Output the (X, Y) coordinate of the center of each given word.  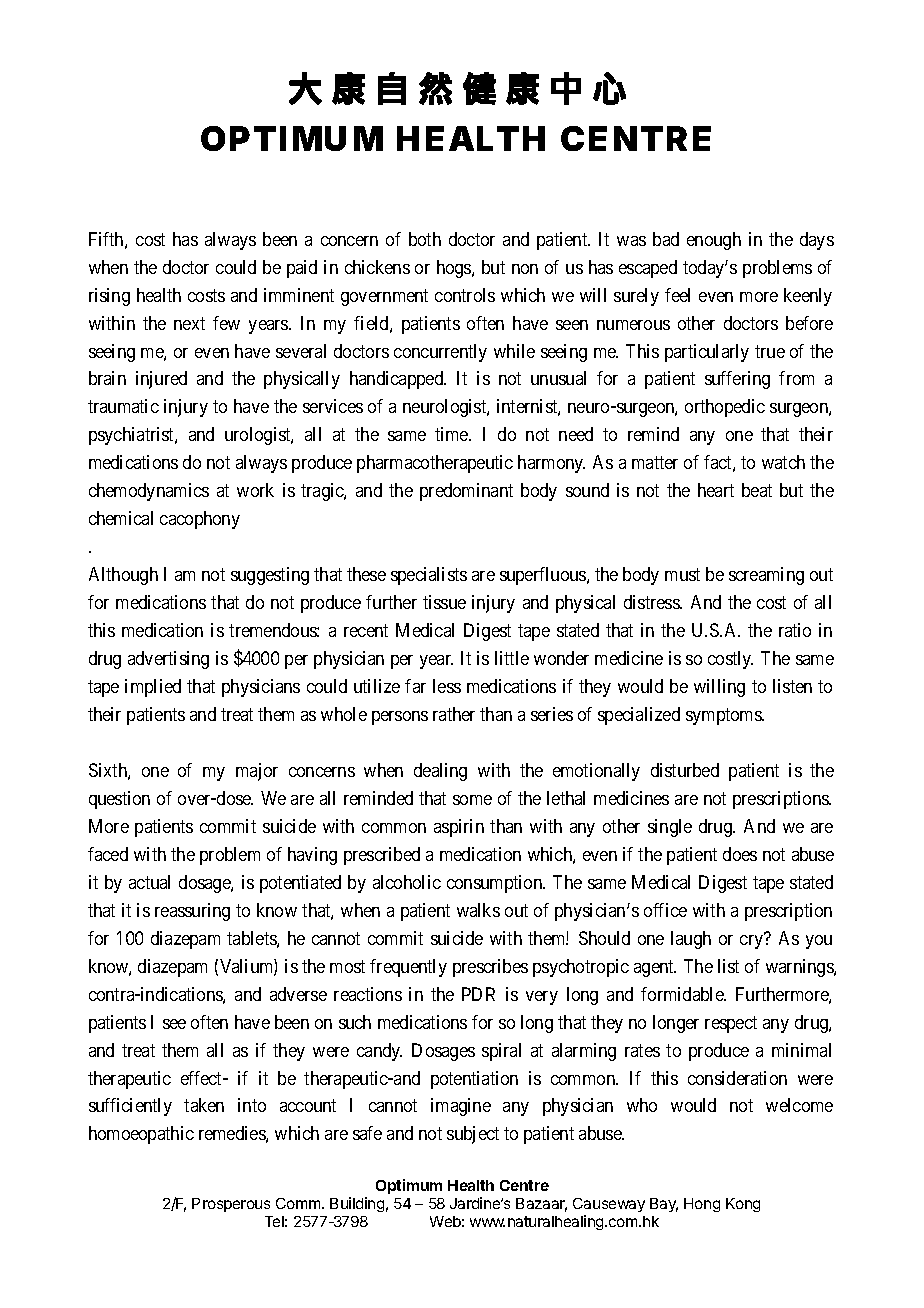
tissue (444, 602)
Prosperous (231, 1205)
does (740, 854)
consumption (496, 884)
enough (714, 241)
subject (473, 1135)
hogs (455, 269)
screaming (766, 576)
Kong (743, 1205)
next (189, 323)
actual (149, 882)
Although (123, 576)
